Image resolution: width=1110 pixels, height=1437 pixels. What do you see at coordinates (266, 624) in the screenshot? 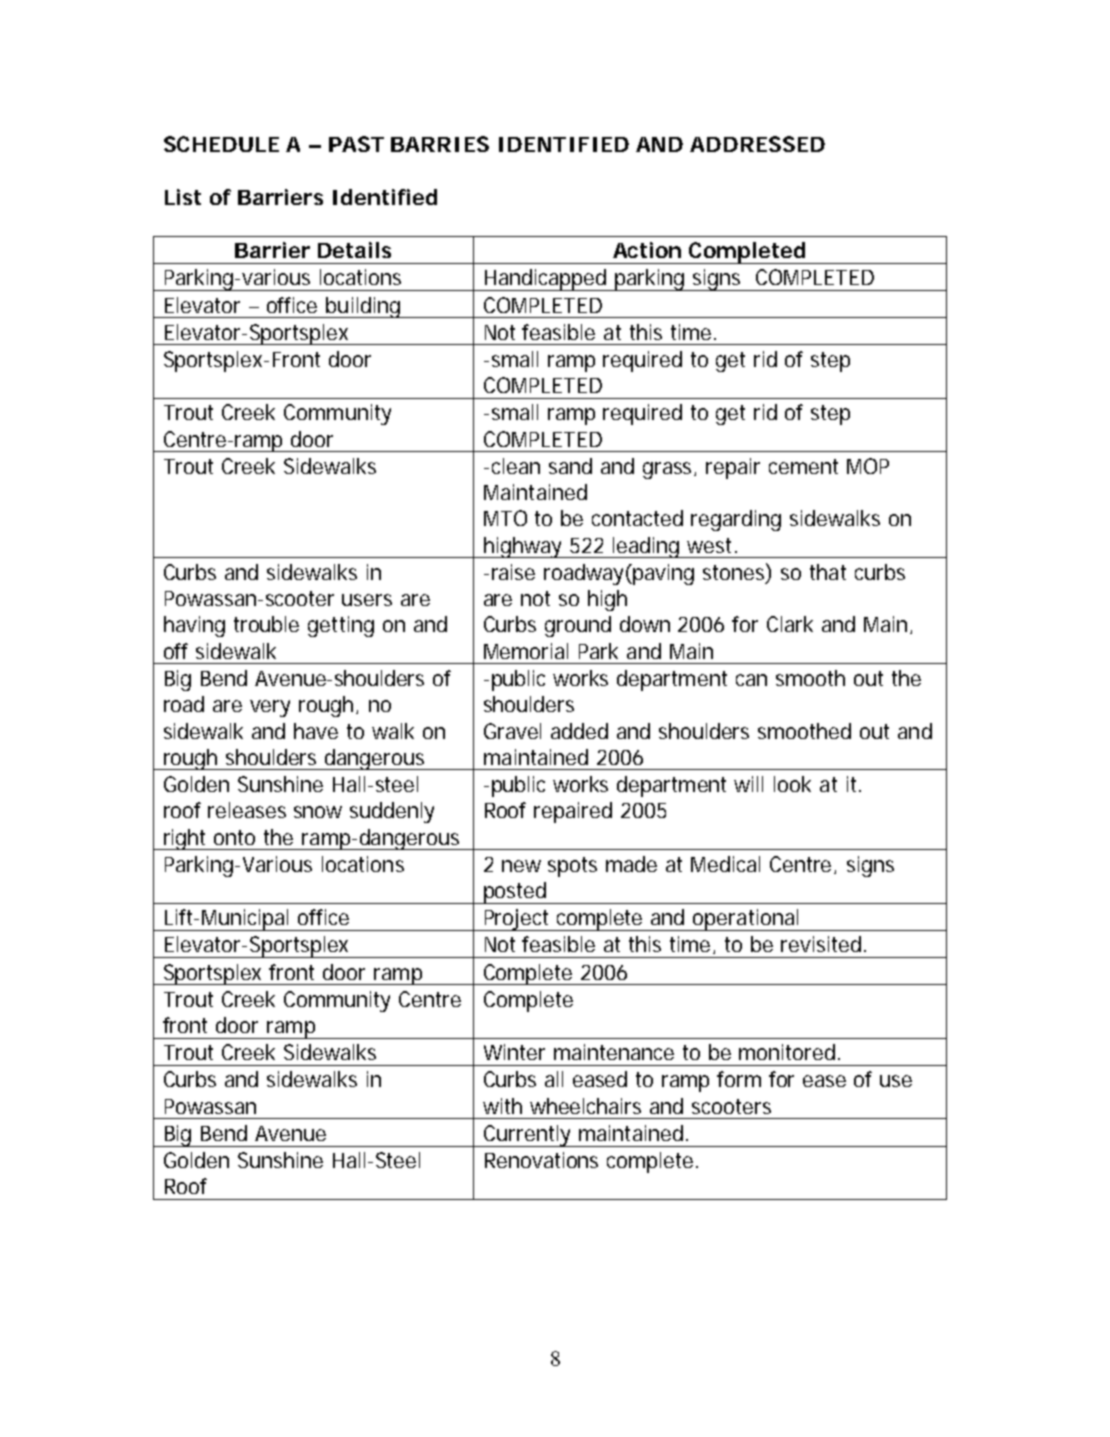
I see `trouble` at bounding box center [266, 624].
